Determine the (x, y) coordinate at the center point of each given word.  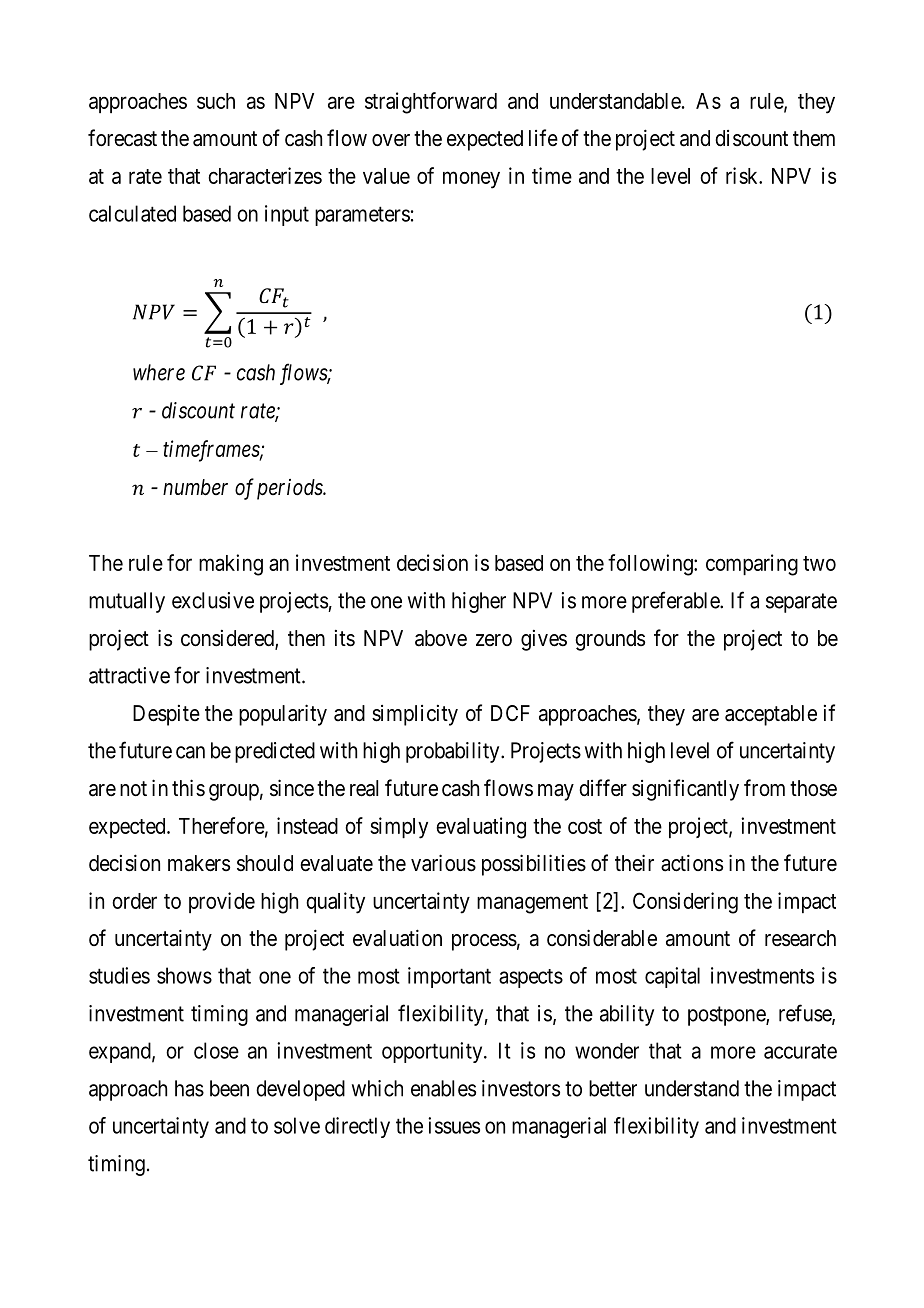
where (159, 372)
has (189, 1088)
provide (222, 902)
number (195, 487)
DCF (510, 713)
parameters (362, 216)
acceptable (771, 715)
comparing (752, 565)
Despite (166, 715)
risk (743, 175)
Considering (685, 903)
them (814, 138)
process (484, 942)
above (441, 638)
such (216, 101)
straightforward (431, 103)
